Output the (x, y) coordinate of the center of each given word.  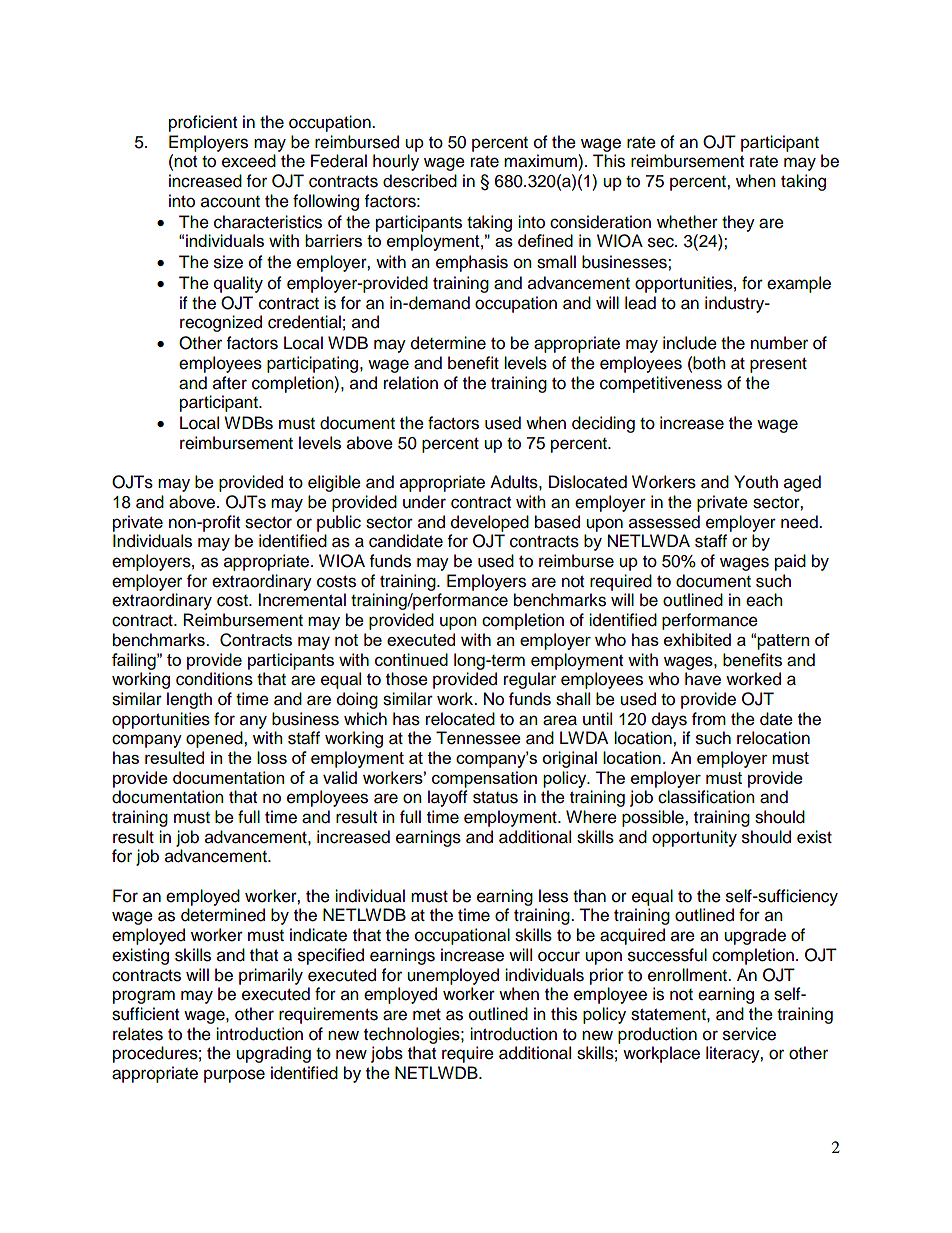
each (764, 600)
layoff (448, 798)
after (230, 383)
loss (272, 757)
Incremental (302, 600)
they (738, 223)
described (420, 181)
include (690, 343)
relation (411, 383)
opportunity (694, 838)
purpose (234, 1076)
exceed (249, 161)
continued (411, 659)
